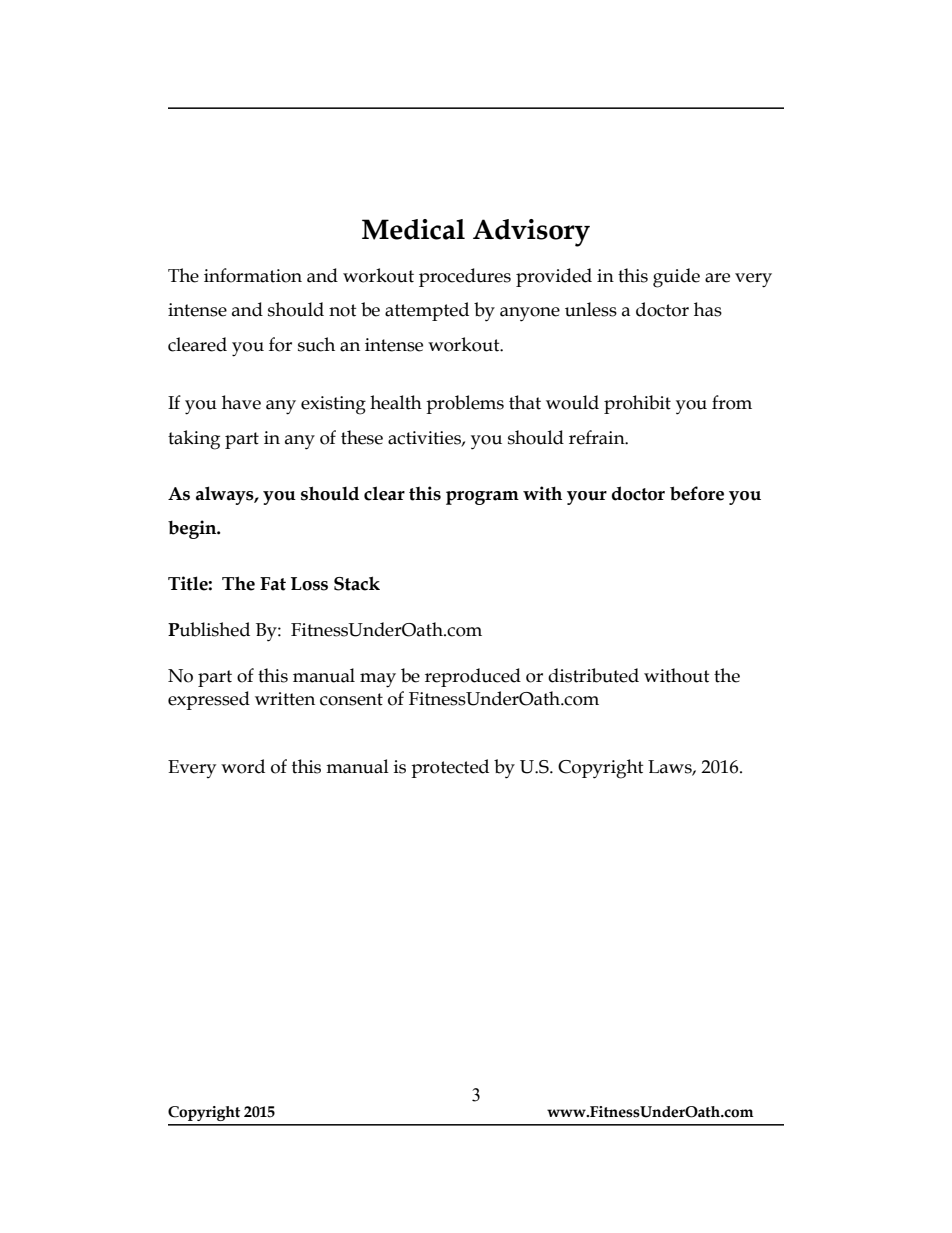 This page has width=952, height=1233. What do you see at coordinates (194, 440) in the page?
I see `taking` at bounding box center [194, 440].
